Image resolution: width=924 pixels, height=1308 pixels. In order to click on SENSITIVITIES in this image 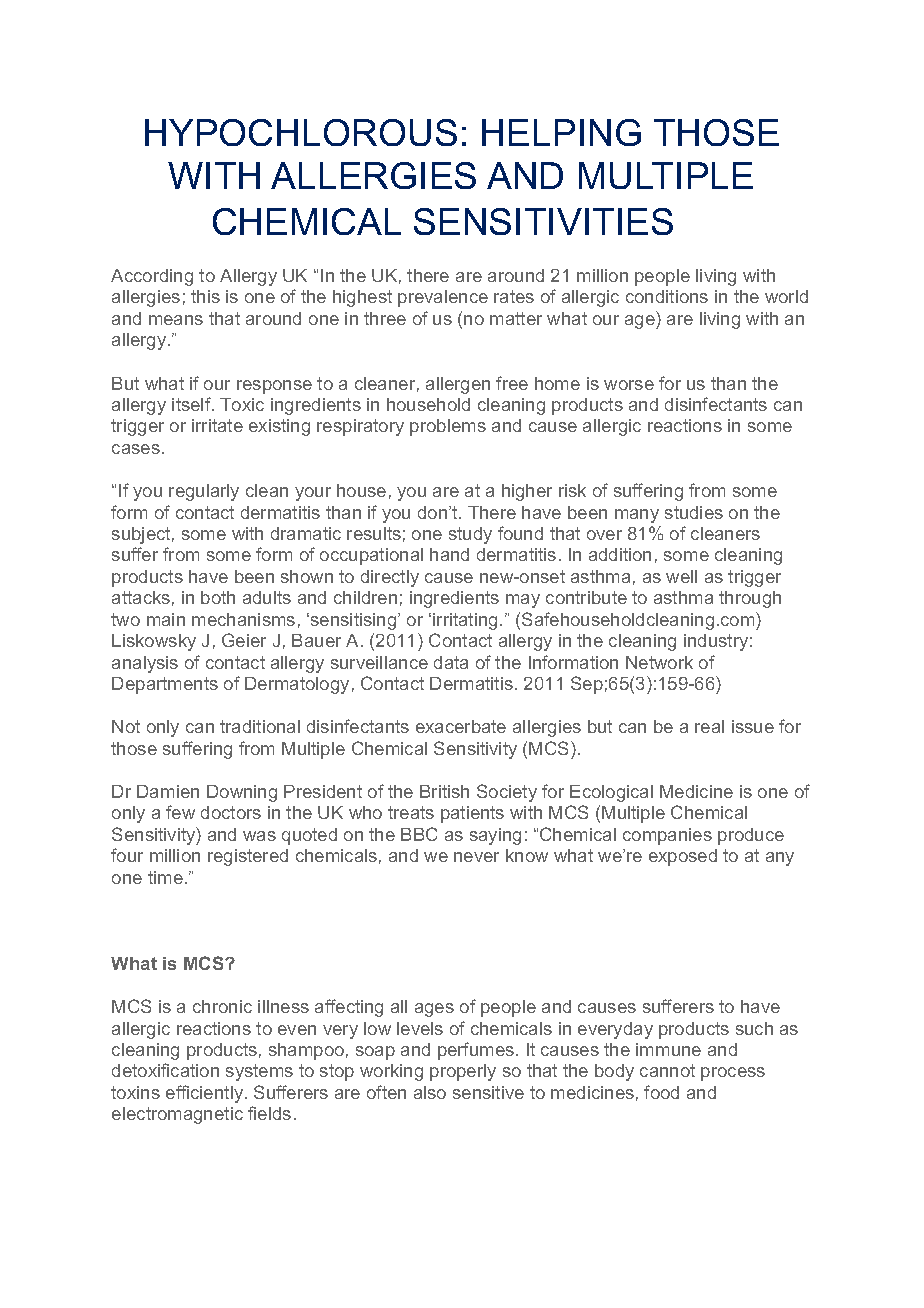, I will do `click(543, 221)`.
